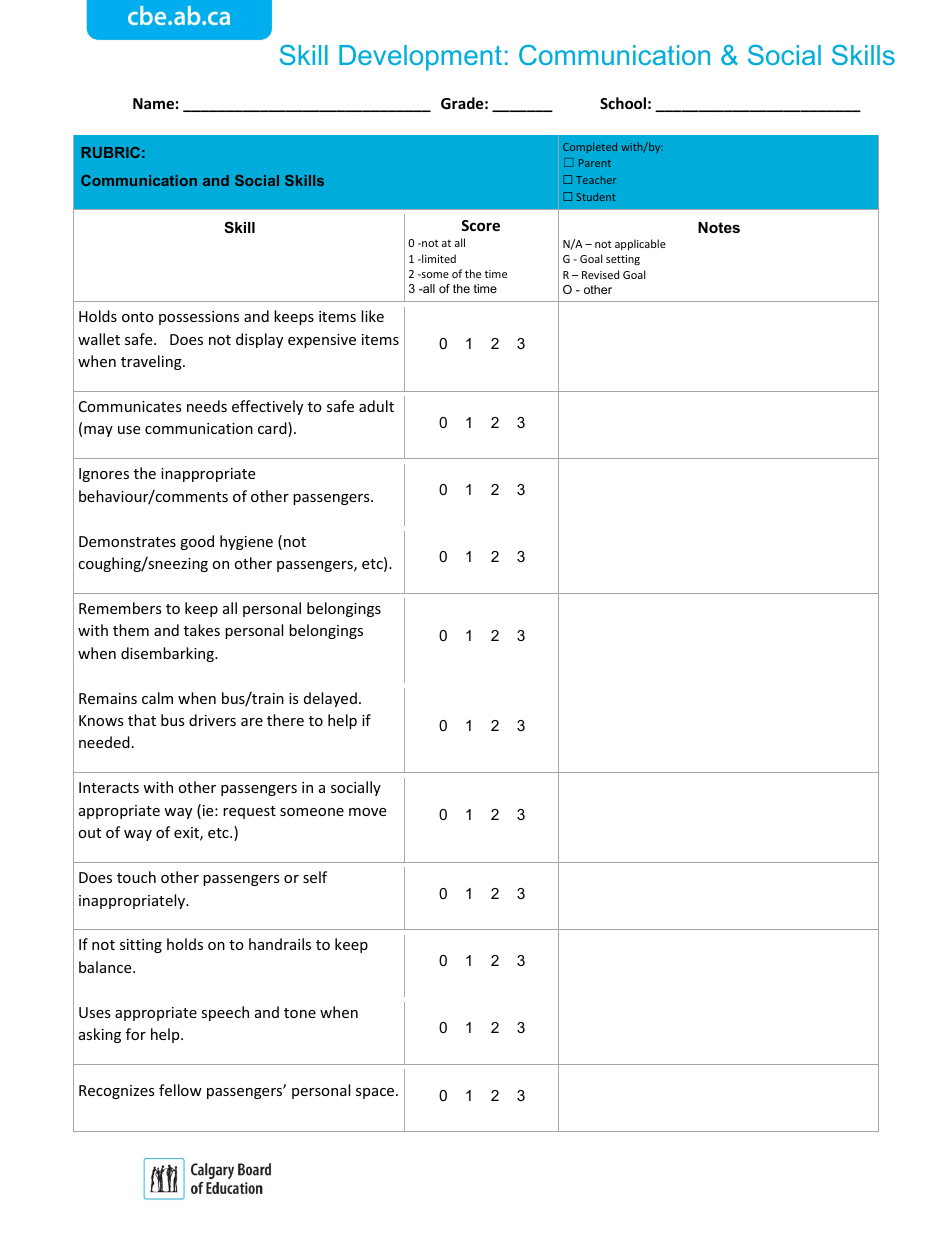 The height and width of the screenshot is (1233, 952). Describe the element at coordinates (180, 1090) in the screenshot. I see `fellow` at that location.
